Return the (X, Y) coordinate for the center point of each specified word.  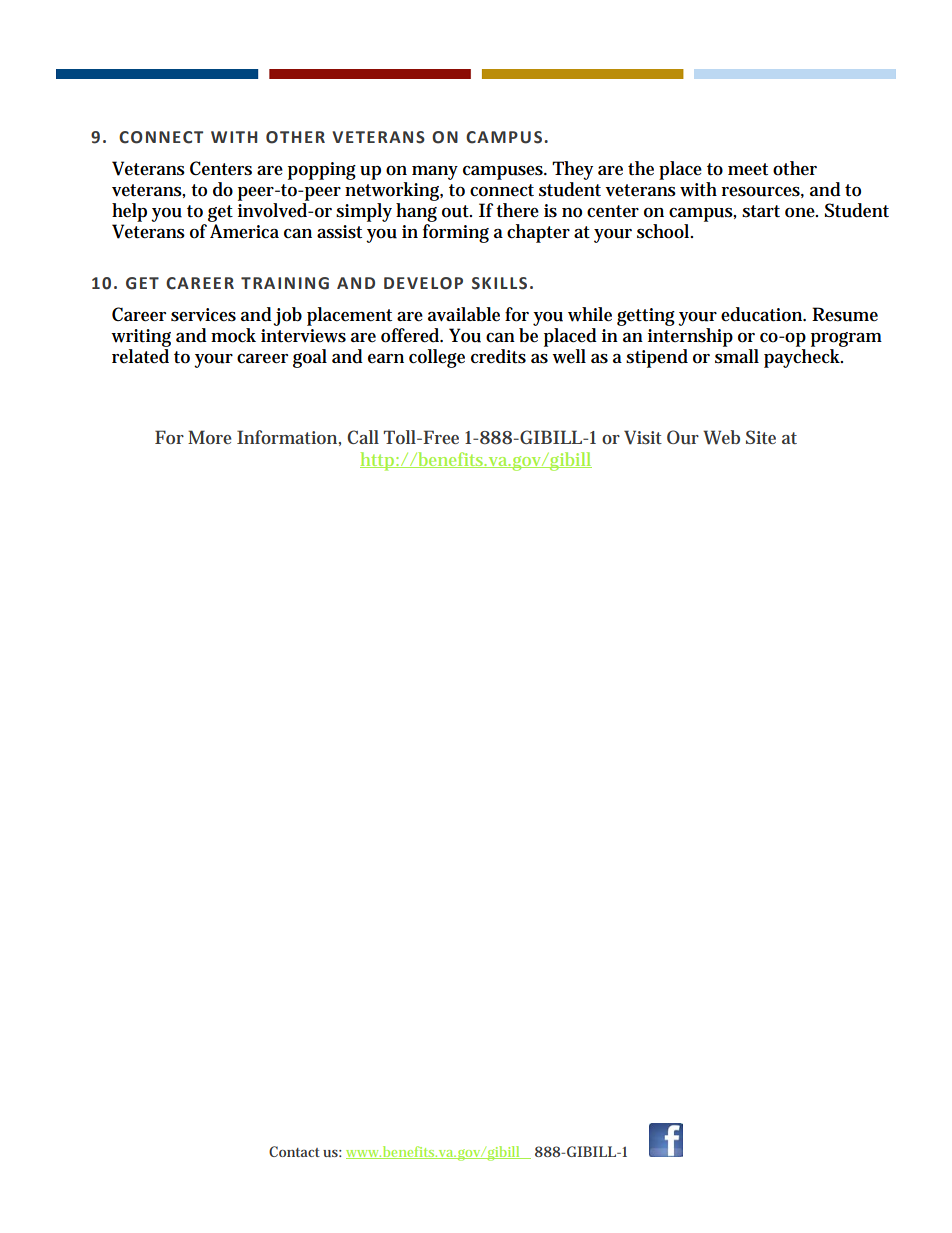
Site (761, 437)
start (761, 211)
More (210, 437)
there (517, 210)
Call (363, 437)
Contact (294, 1151)
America (244, 231)
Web (721, 437)
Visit (643, 437)
